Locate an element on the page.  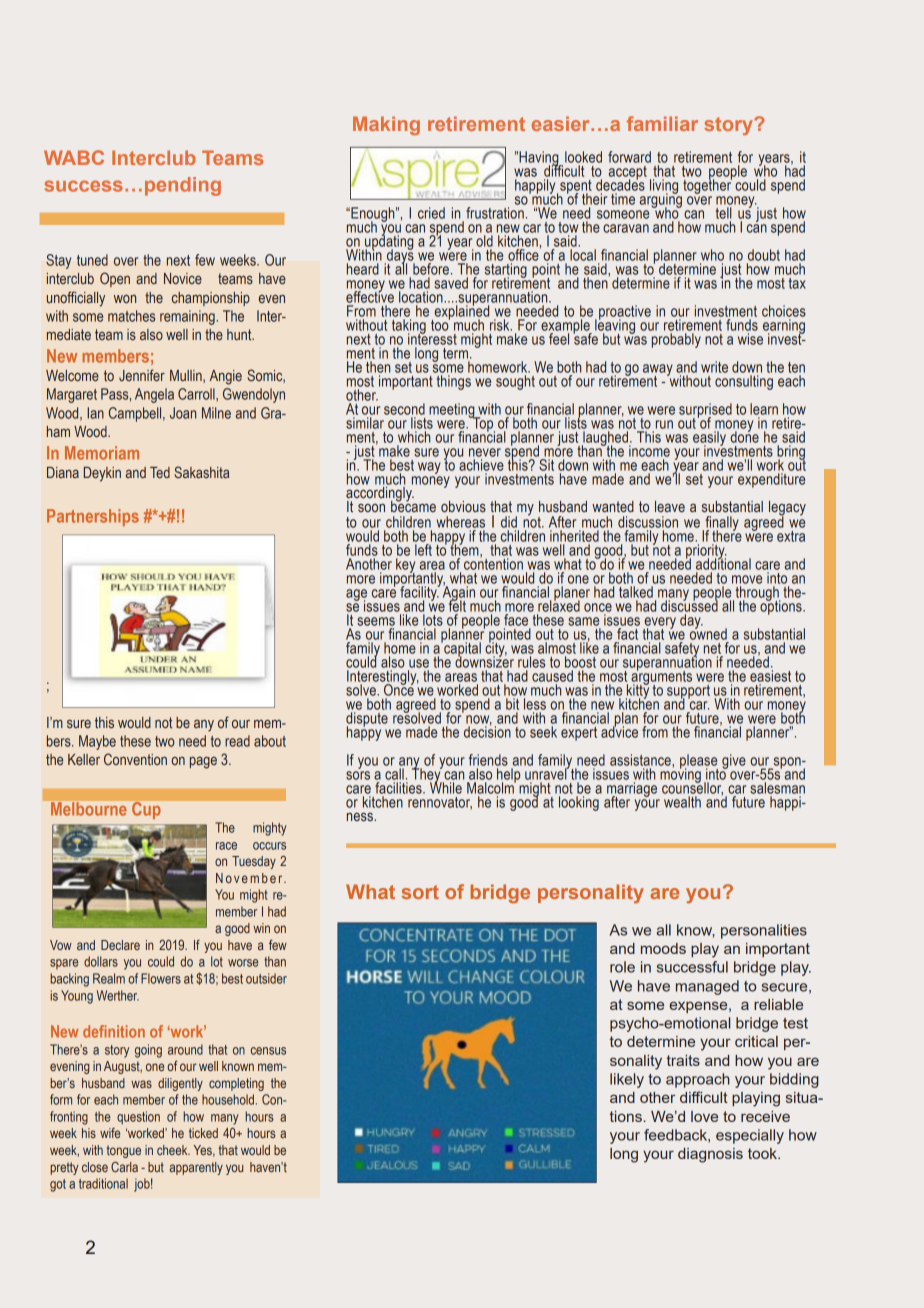
consulting is located at coordinates (744, 382).
